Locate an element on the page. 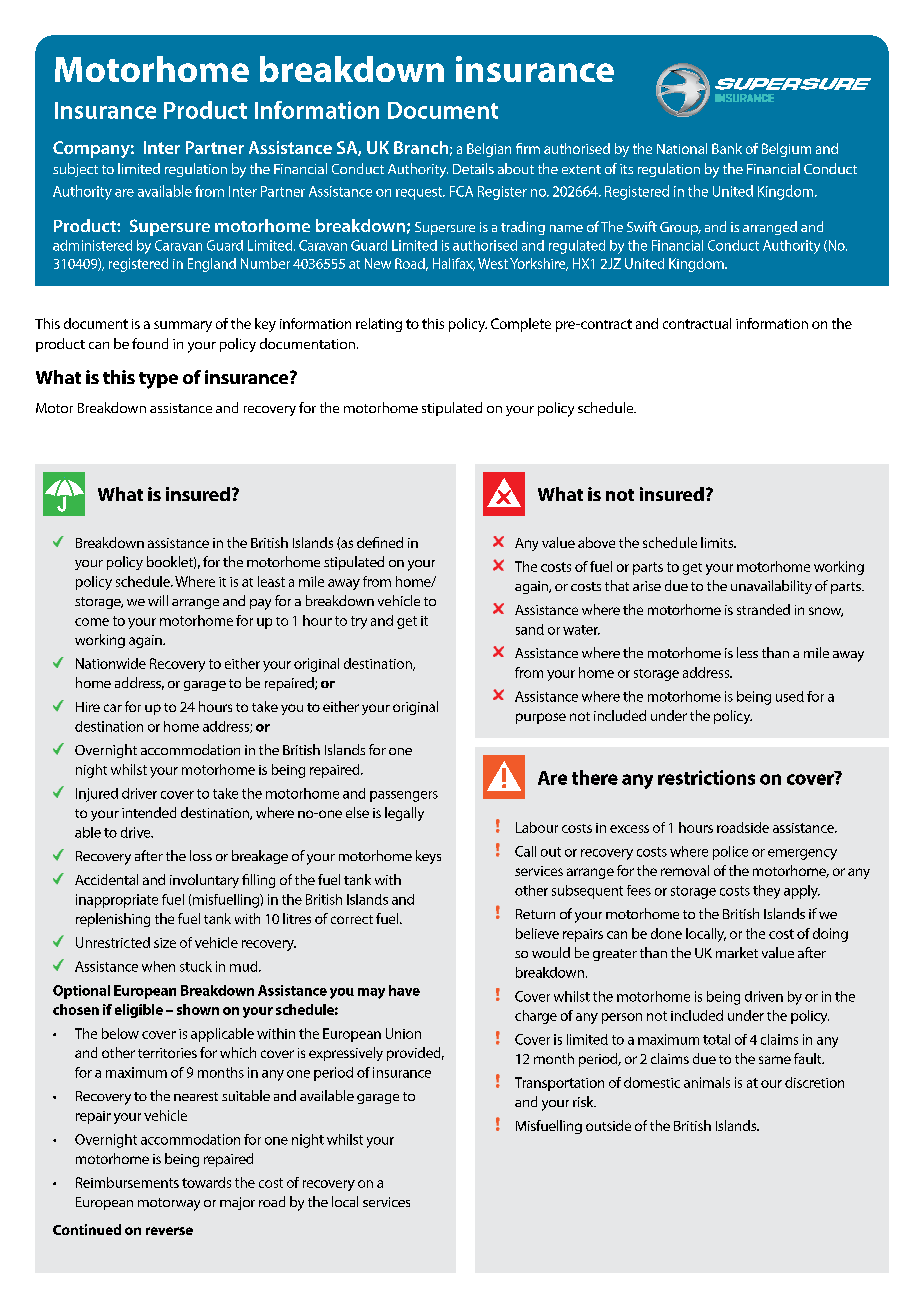 Image resolution: width=924 pixels, height=1308 pixels. size is located at coordinates (165, 943).
